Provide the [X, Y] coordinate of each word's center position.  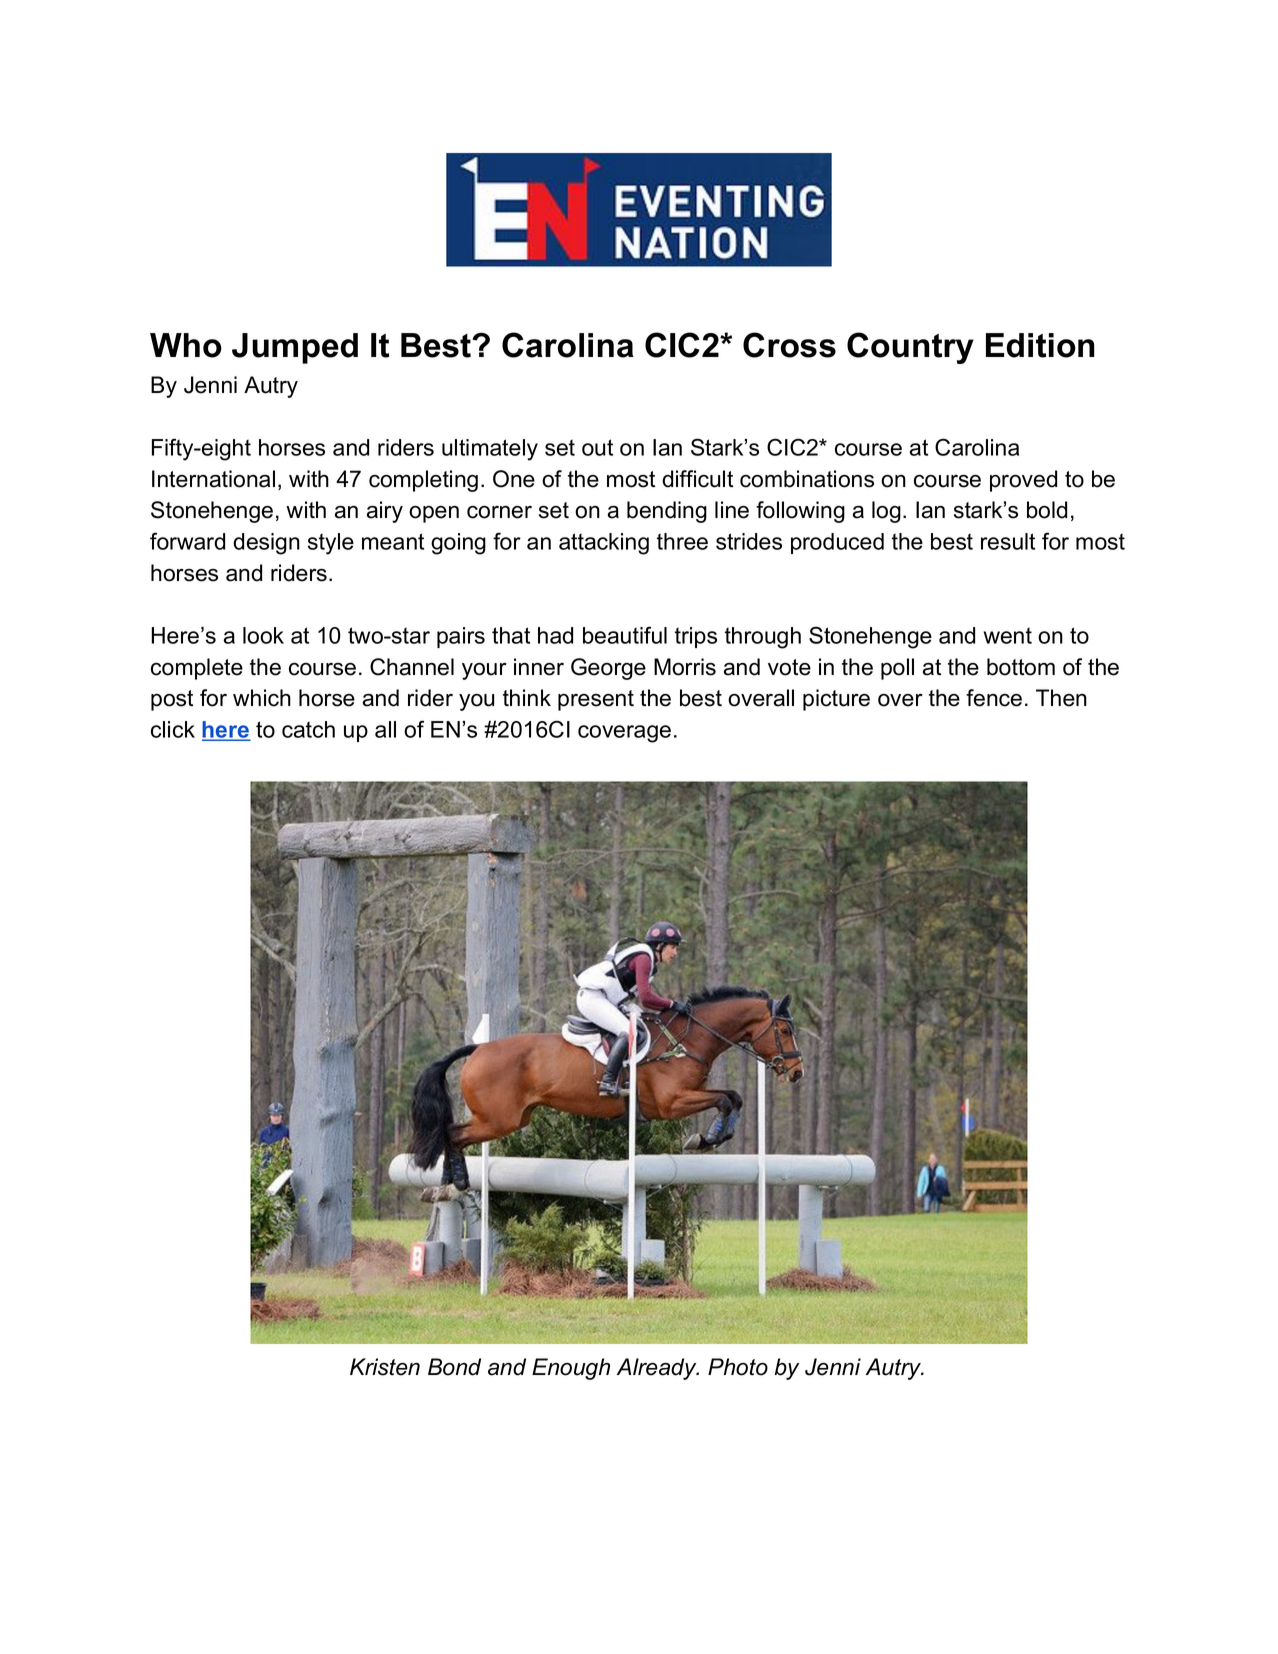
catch [308, 729]
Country [910, 348]
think [527, 697]
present [596, 700]
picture [836, 700]
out [597, 447]
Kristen [385, 1367]
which [262, 698]
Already [657, 1369]
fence [994, 698]
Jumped [295, 348]
